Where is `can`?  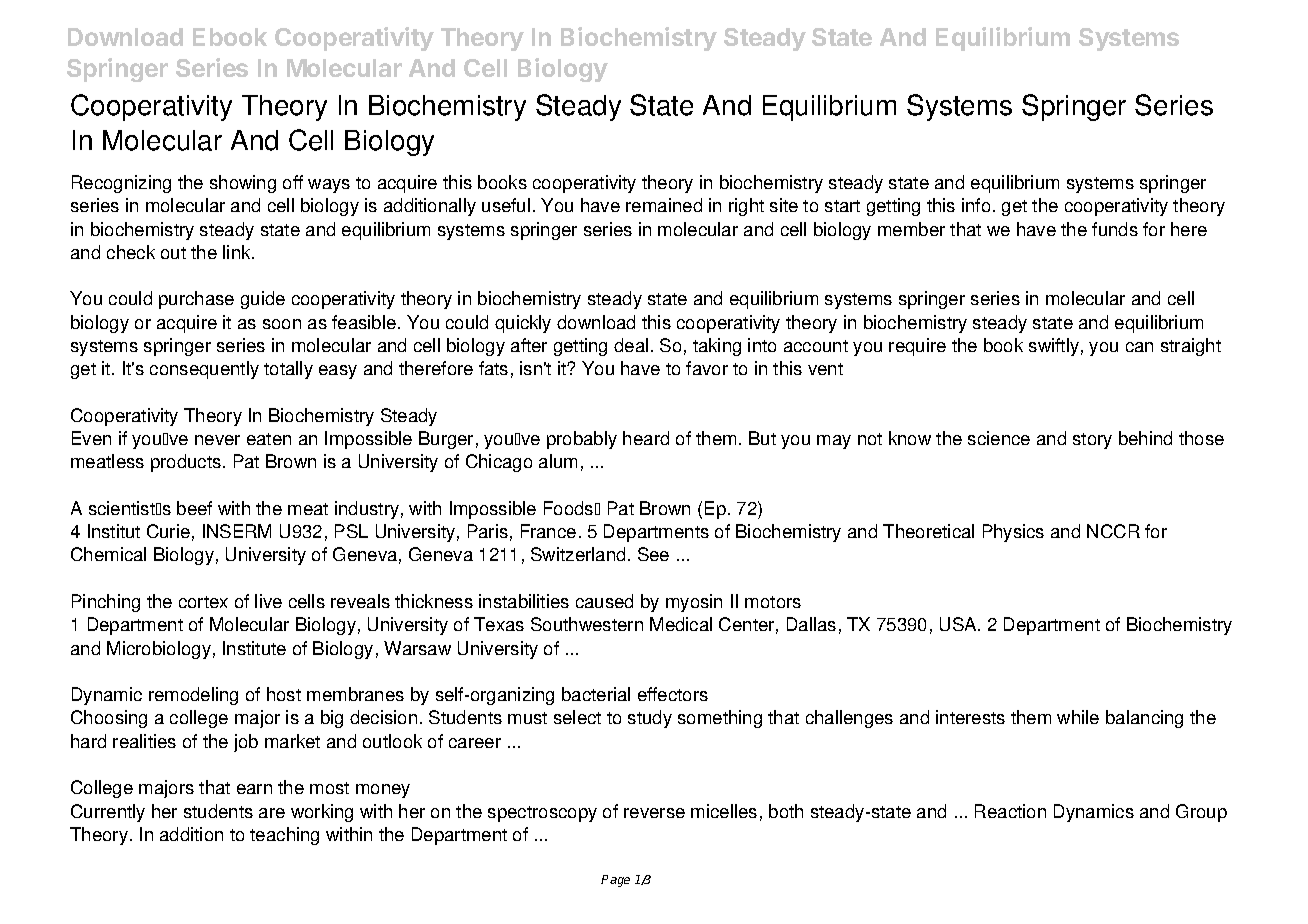 can is located at coordinates (1139, 347).
